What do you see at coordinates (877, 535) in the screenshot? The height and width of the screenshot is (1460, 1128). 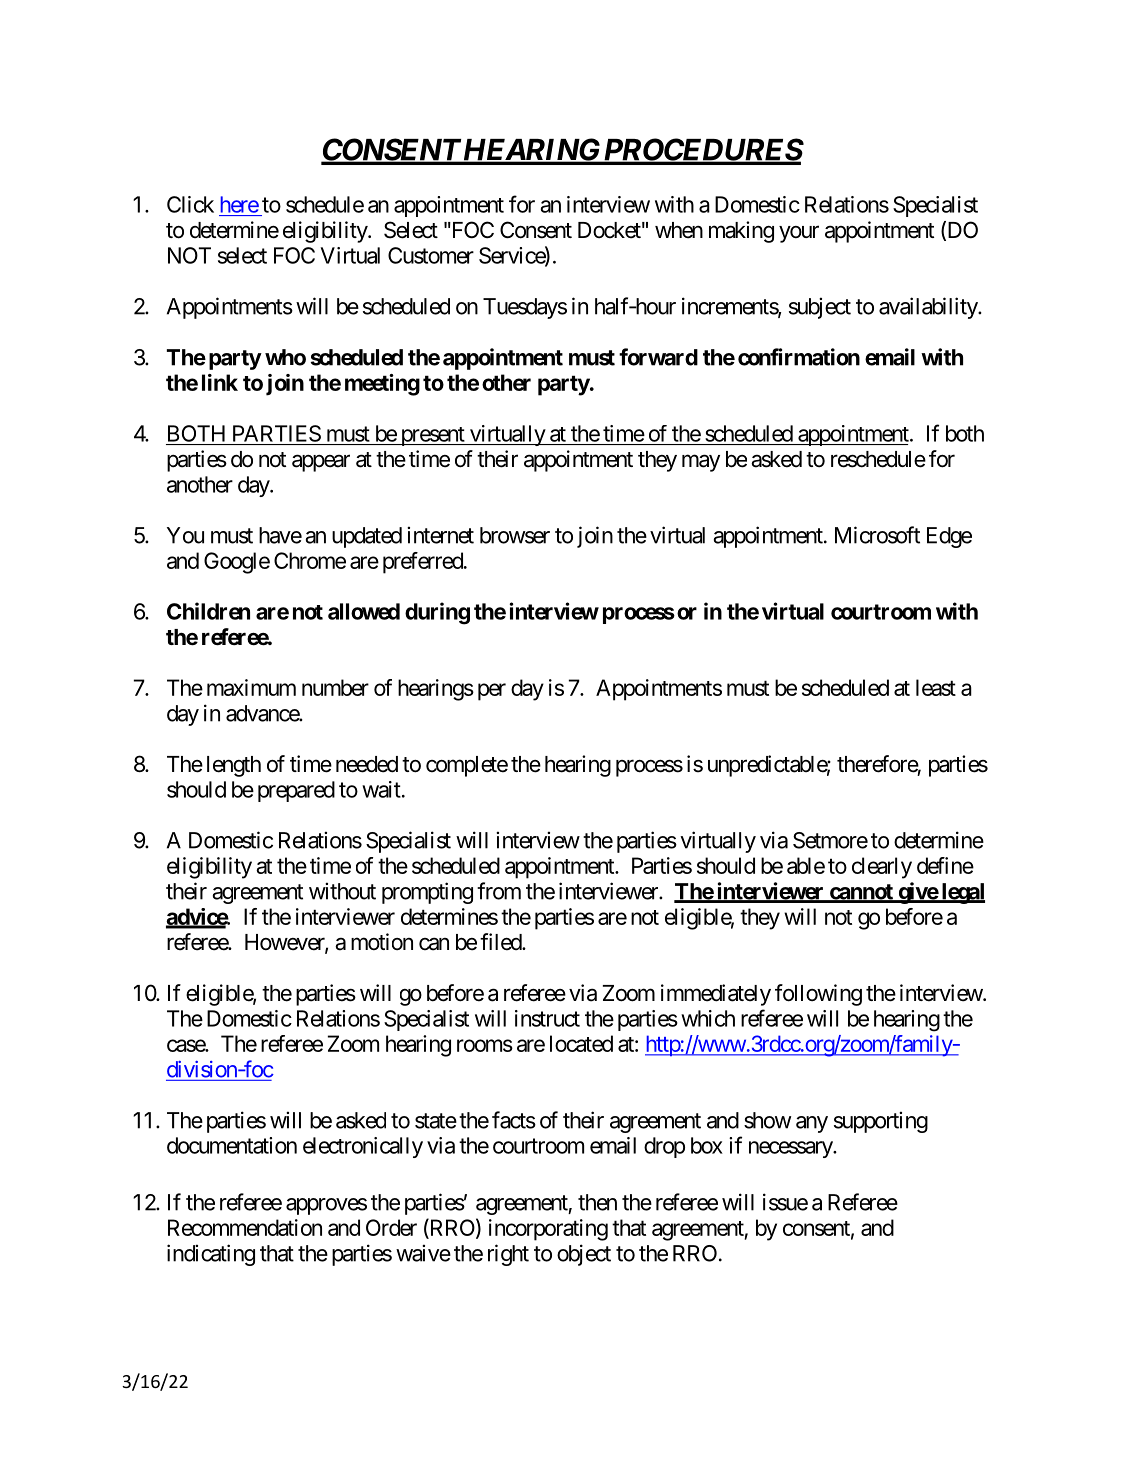 I see `Microsoft` at bounding box center [877, 535].
